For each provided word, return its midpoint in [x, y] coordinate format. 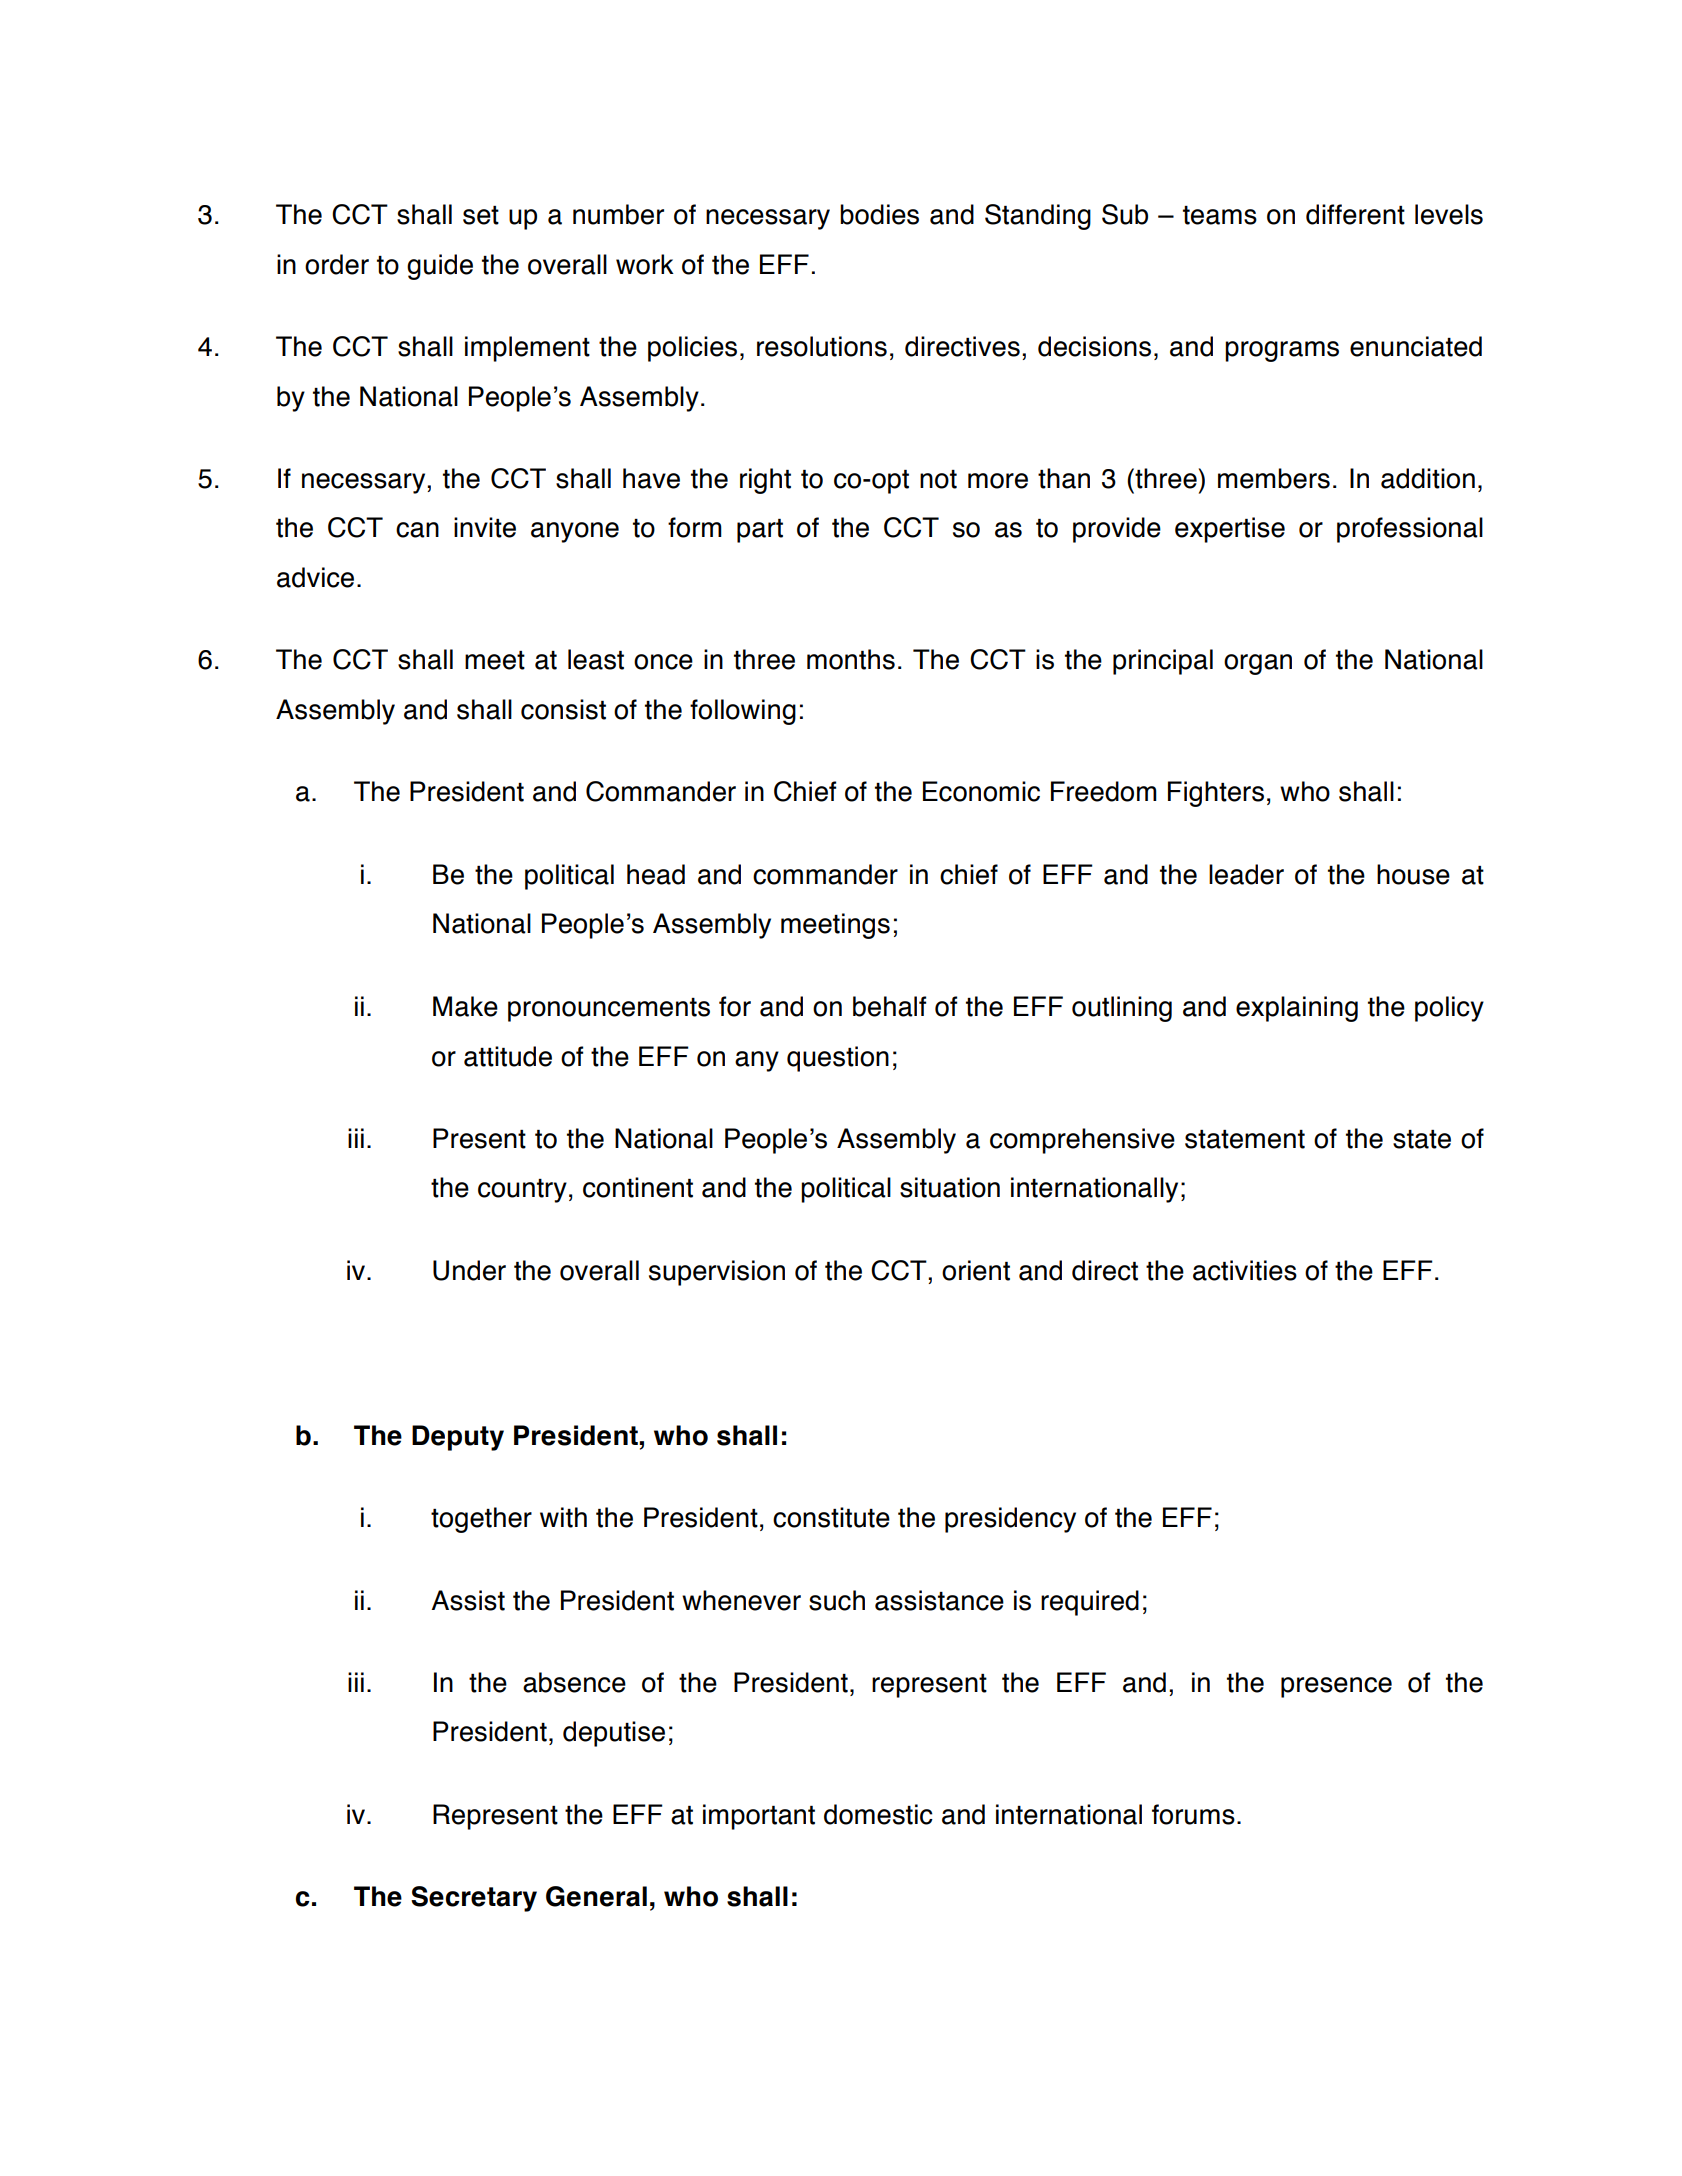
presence [1336, 1687]
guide [440, 267]
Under [469, 1270]
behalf [889, 1006]
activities [1245, 1270]
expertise [1230, 530]
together [481, 1520]
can [417, 530]
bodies [879, 214]
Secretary [474, 1899]
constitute [831, 1517]
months [851, 659]
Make [465, 1006]
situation [950, 1187]
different [1355, 214]
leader [1246, 874]
